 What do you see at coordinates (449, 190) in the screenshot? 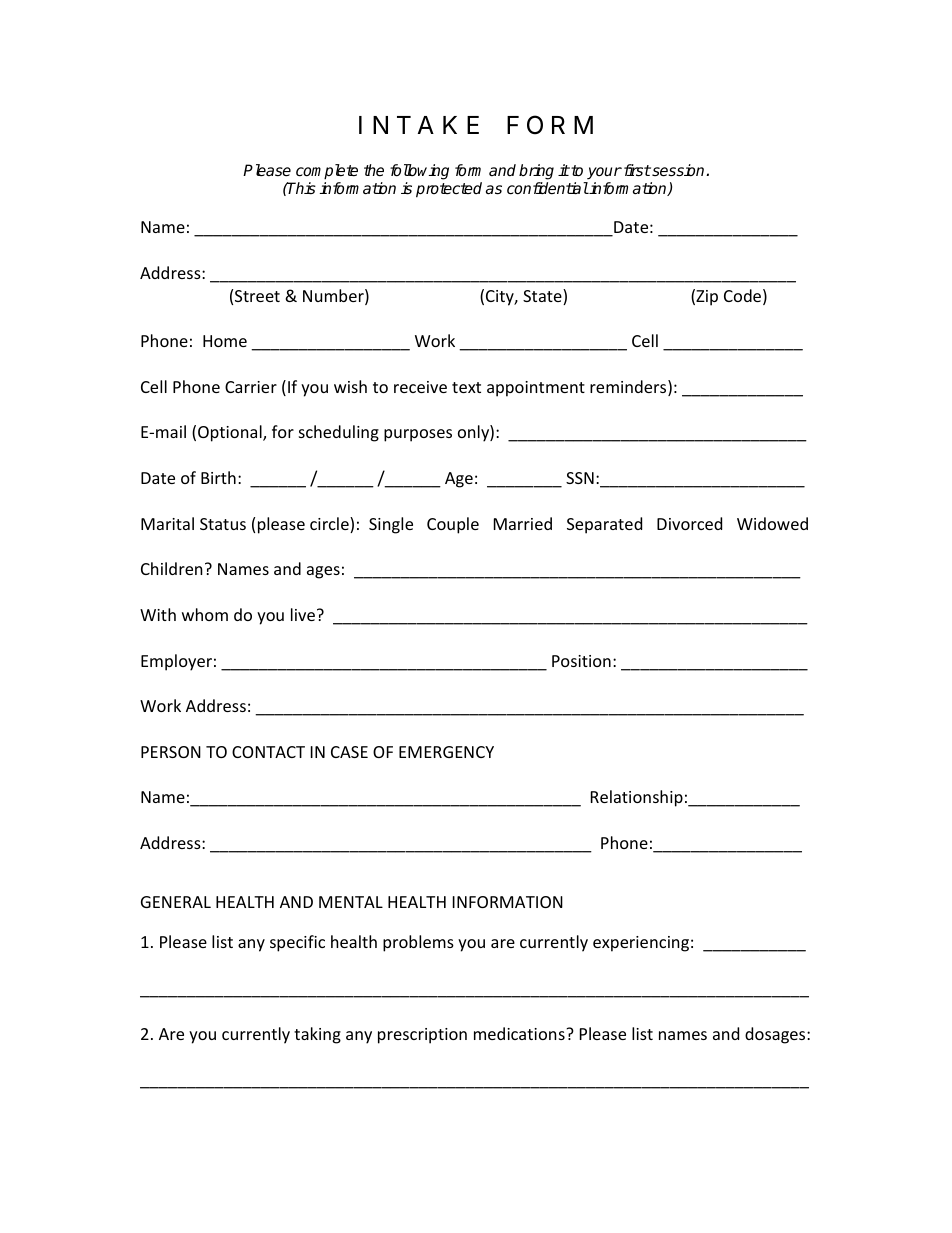
I see `protected` at bounding box center [449, 190].
